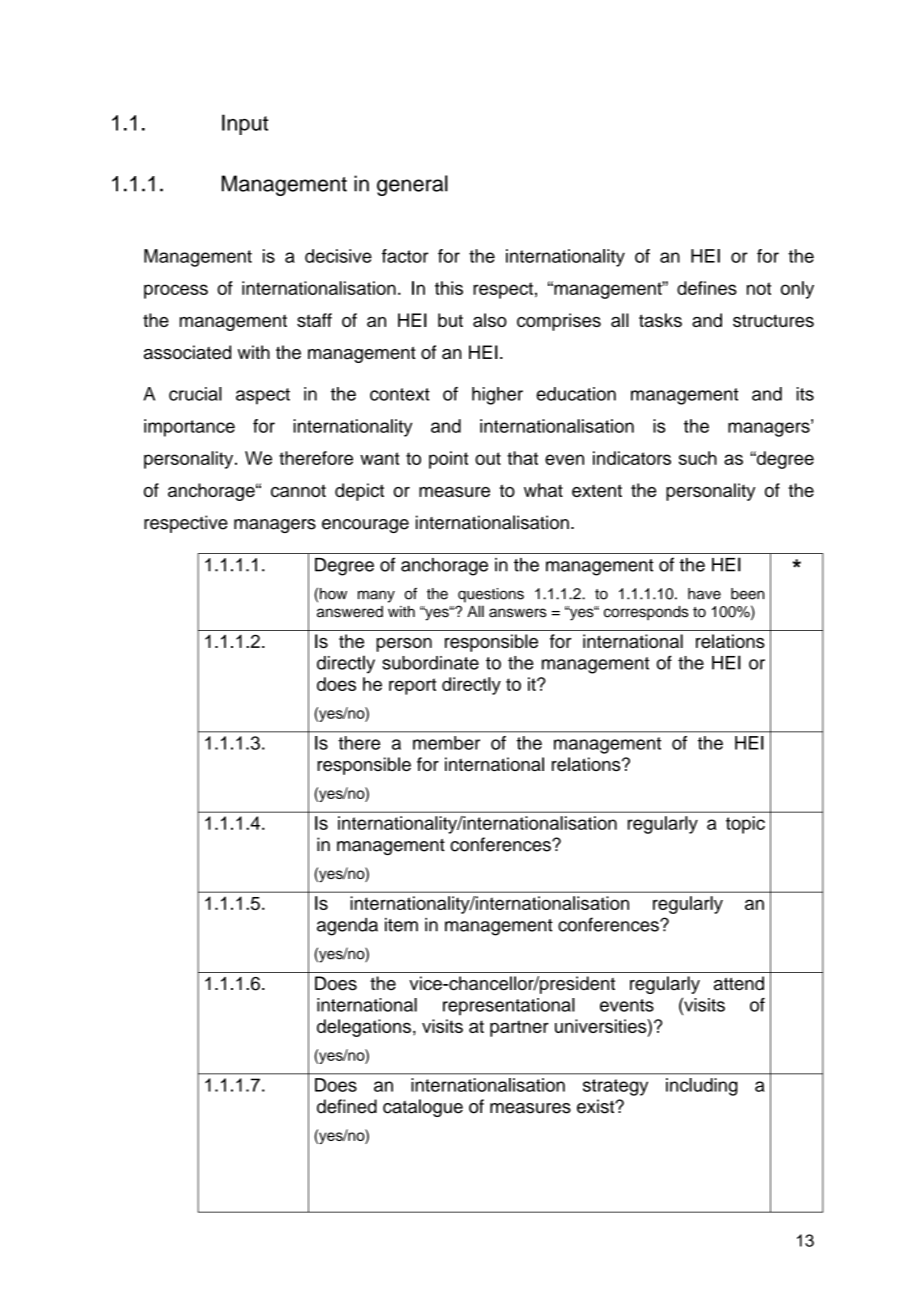 The width and height of the screenshot is (924, 1308). I want to click on general, so click(412, 185).
